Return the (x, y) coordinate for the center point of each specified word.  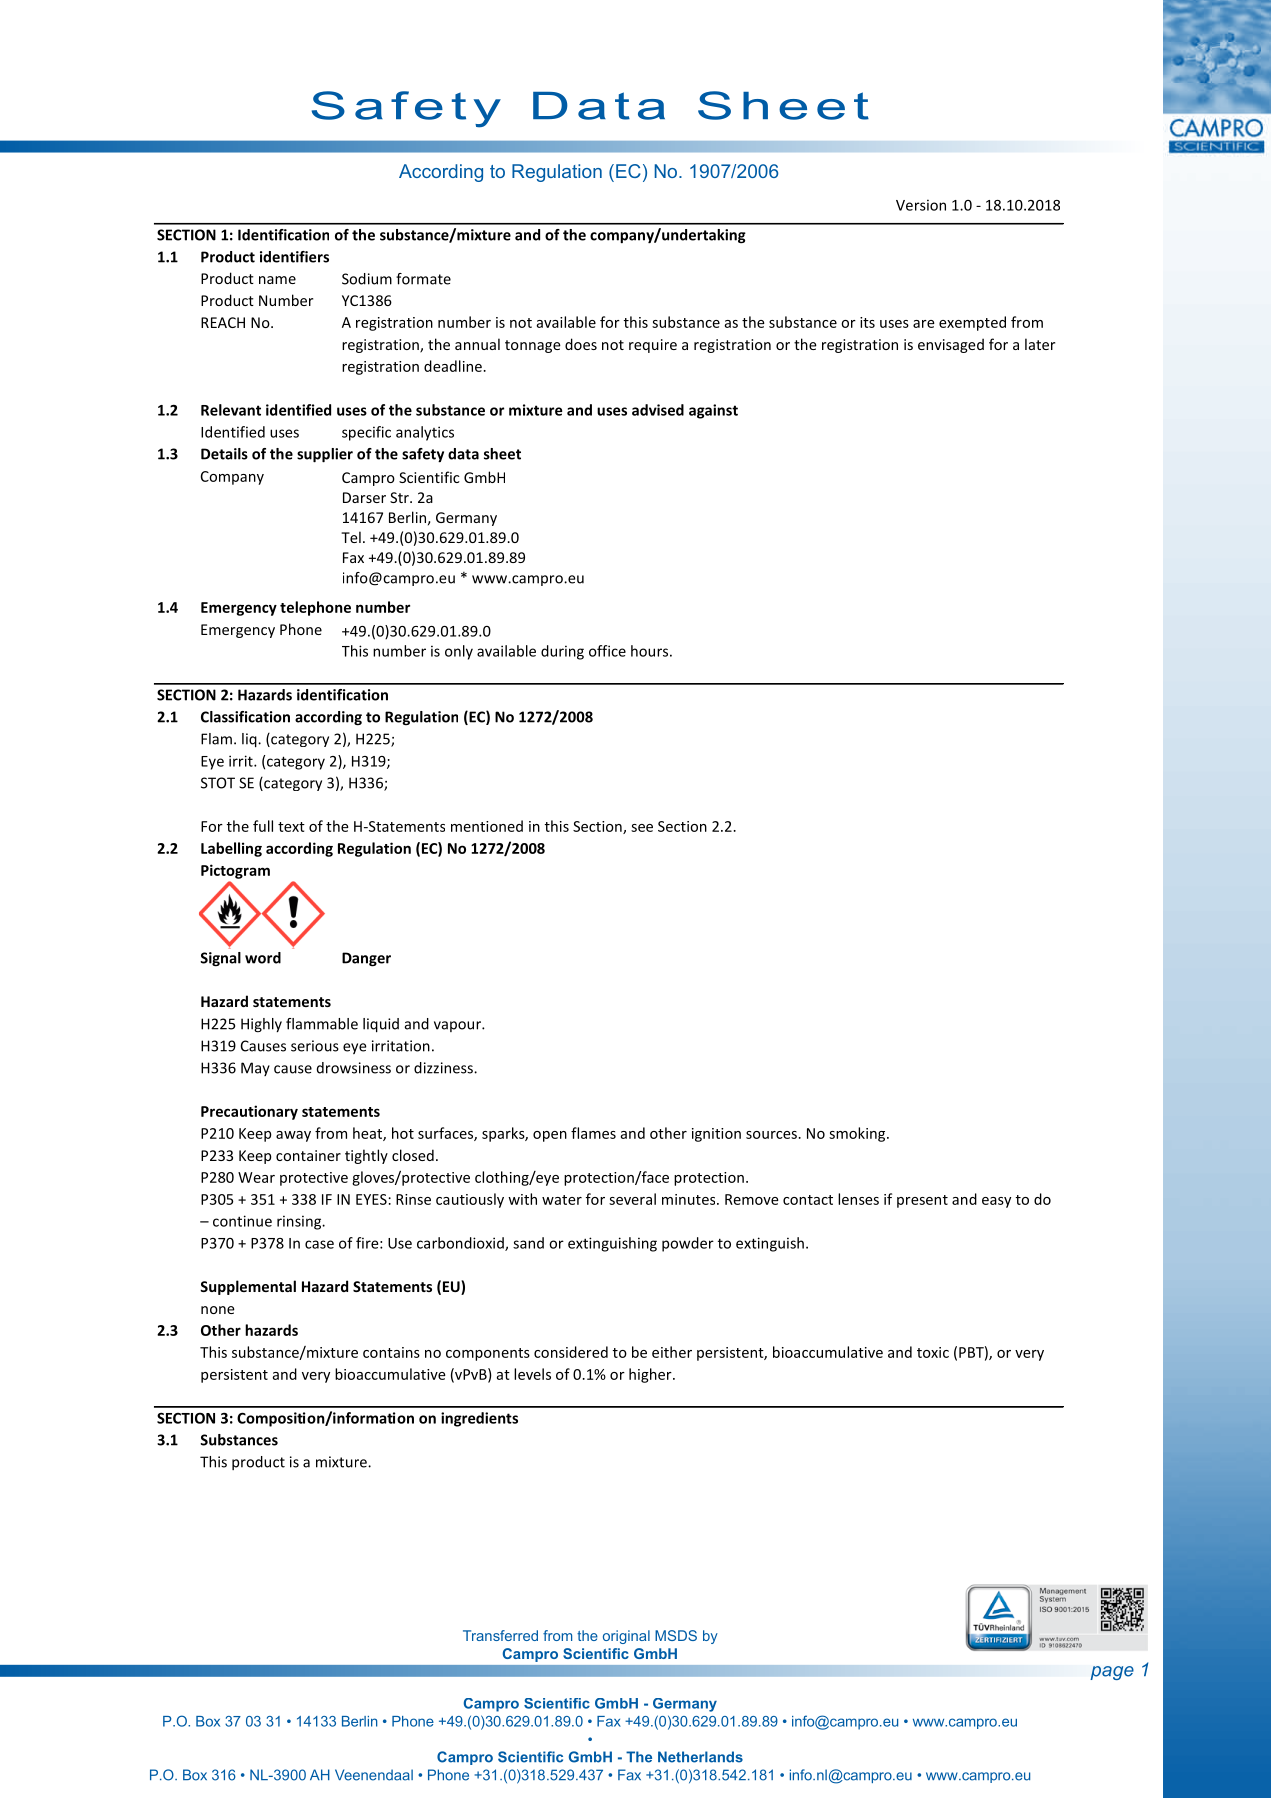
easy (996, 1202)
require (653, 346)
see (642, 828)
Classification (245, 717)
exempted (972, 323)
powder (688, 1244)
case (319, 1244)
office (607, 651)
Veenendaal (374, 1775)
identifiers (294, 257)
